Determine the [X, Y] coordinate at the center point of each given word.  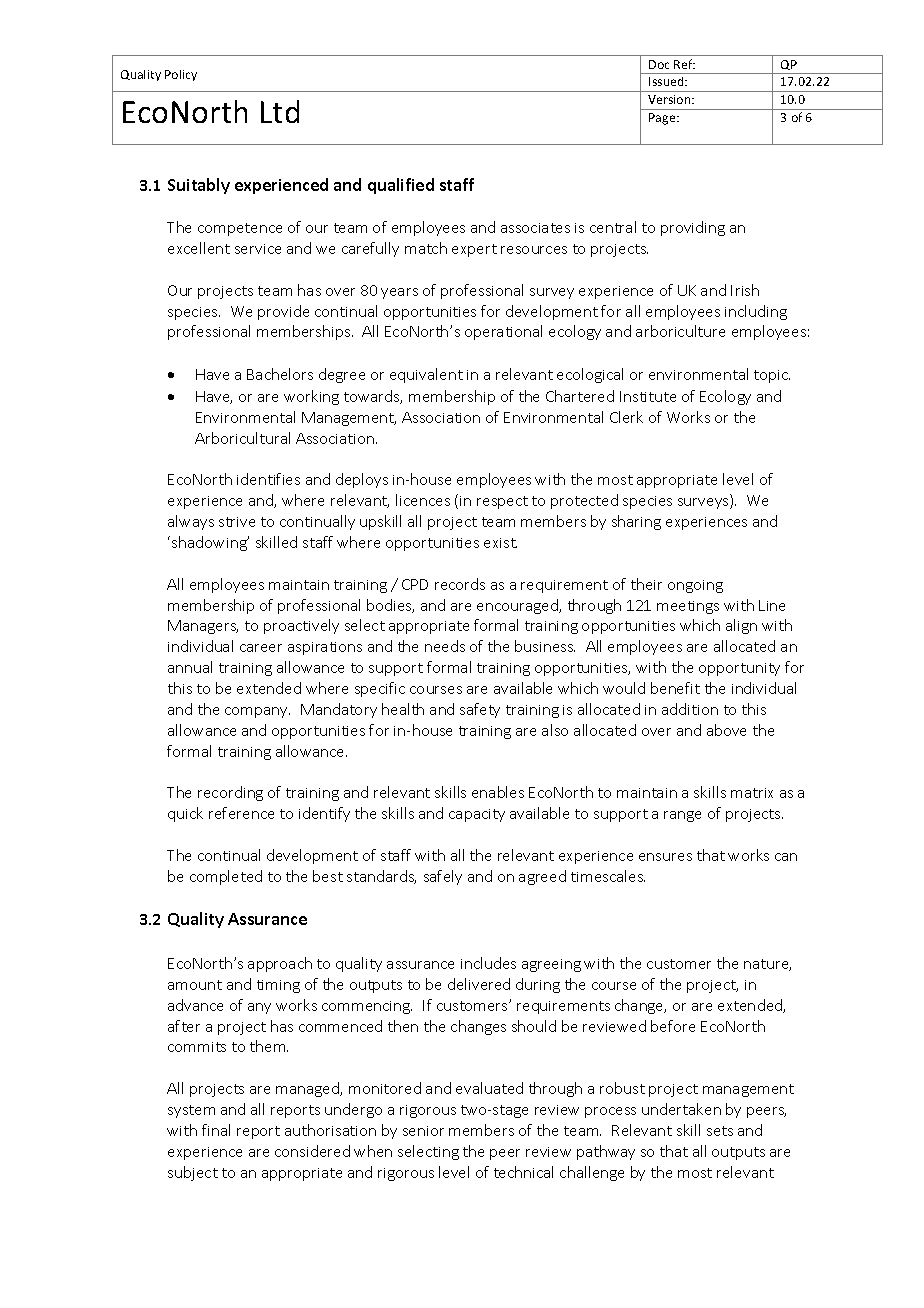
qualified [401, 186]
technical [523, 1172]
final [216, 1130]
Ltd [280, 111]
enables [498, 792]
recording [230, 793]
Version [670, 99]
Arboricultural [242, 438]
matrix [752, 793]
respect [502, 502]
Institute [648, 396]
